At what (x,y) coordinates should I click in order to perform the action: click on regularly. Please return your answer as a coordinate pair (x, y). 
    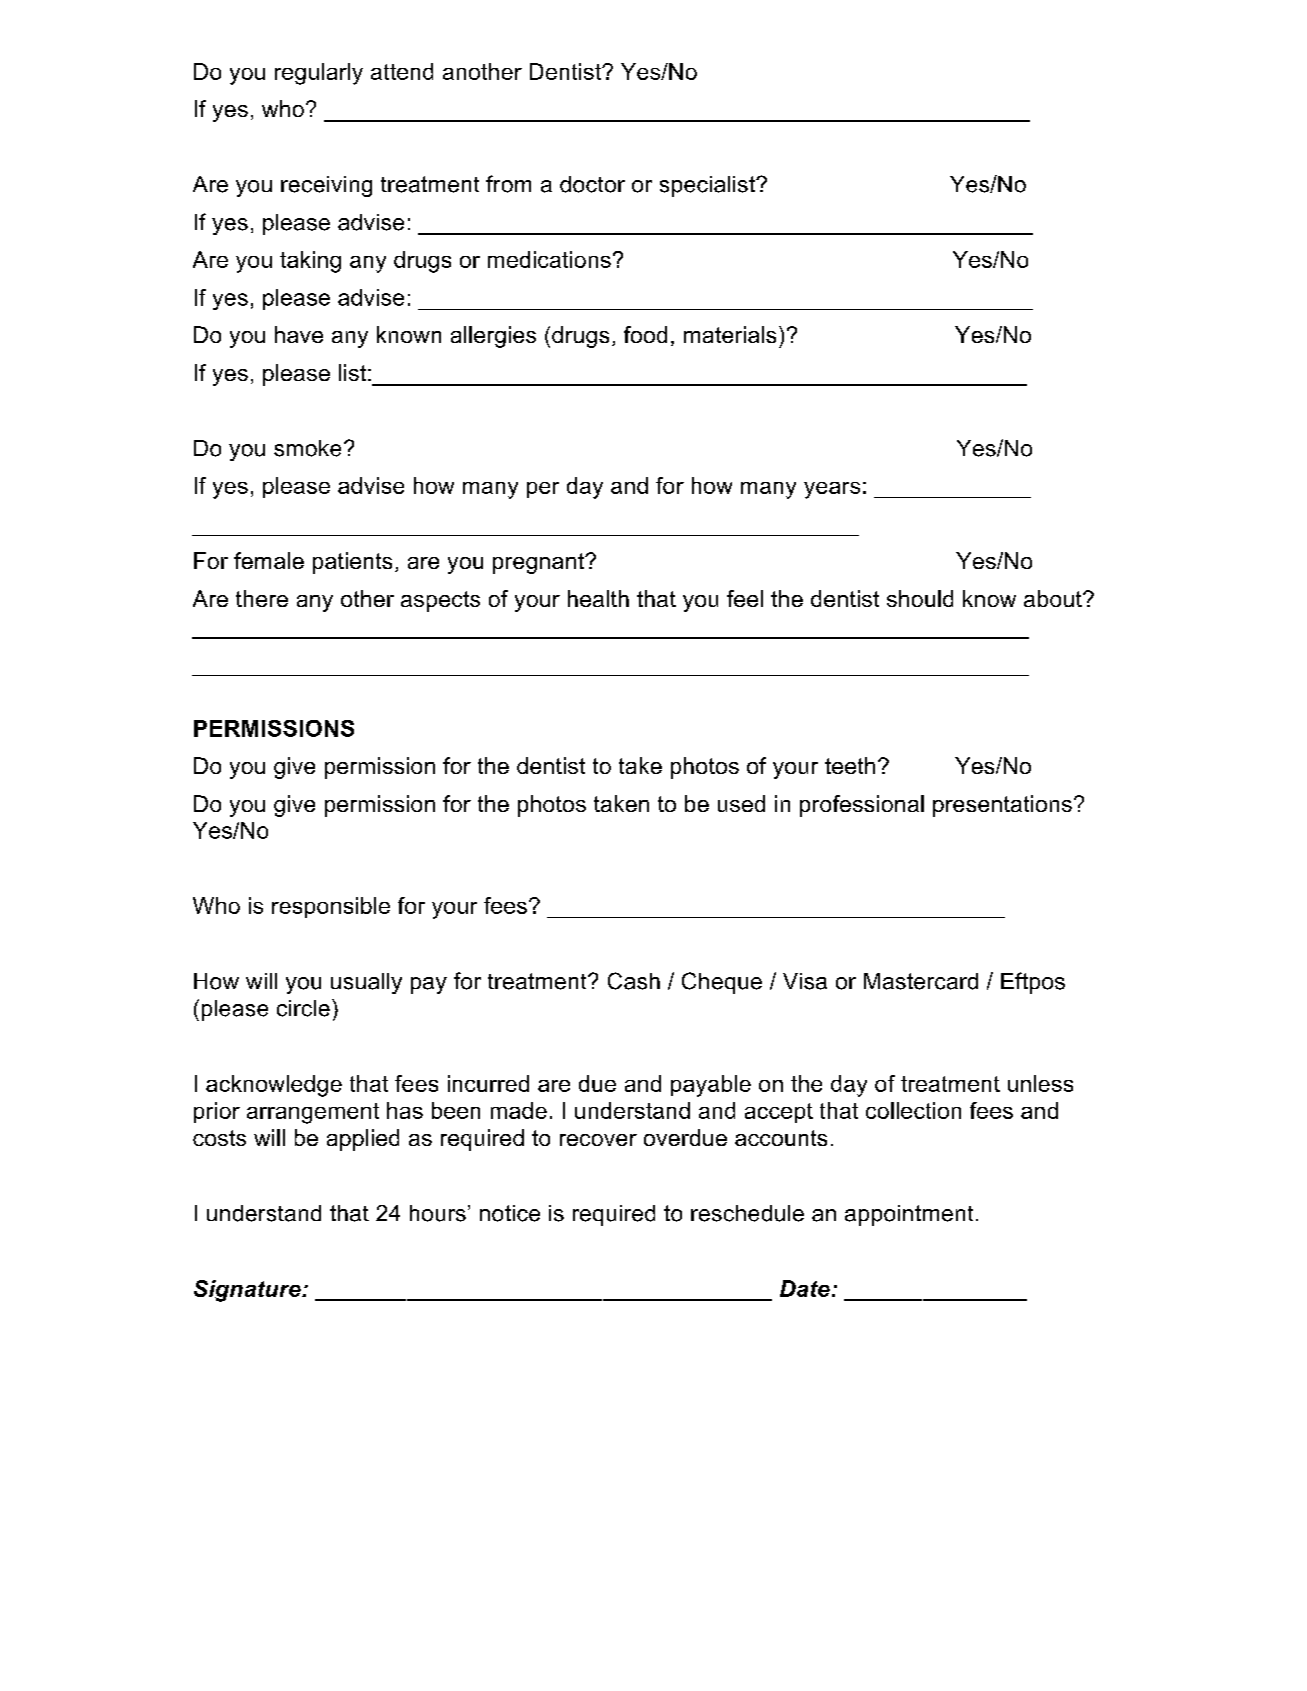
    Looking at the image, I should click on (319, 74).
